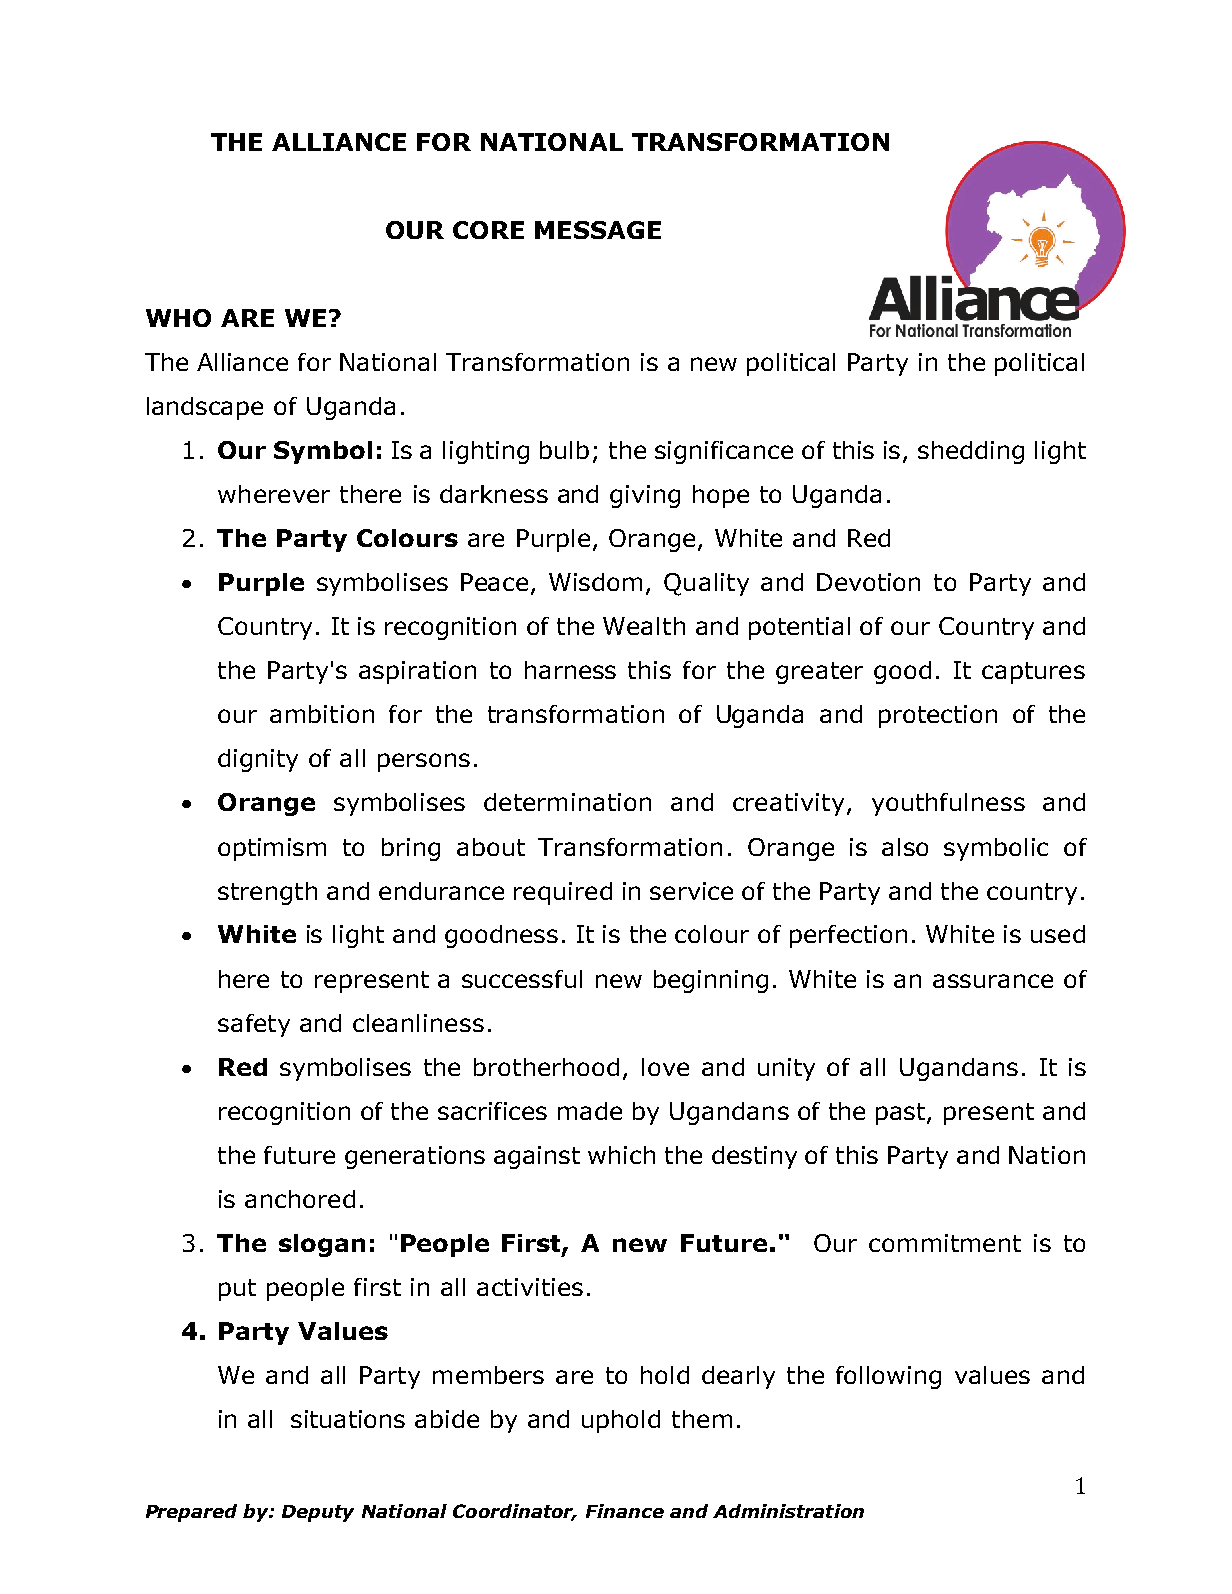 The height and width of the document is (1594, 1232). What do you see at coordinates (178, 318) in the document?
I see `WHO` at bounding box center [178, 318].
